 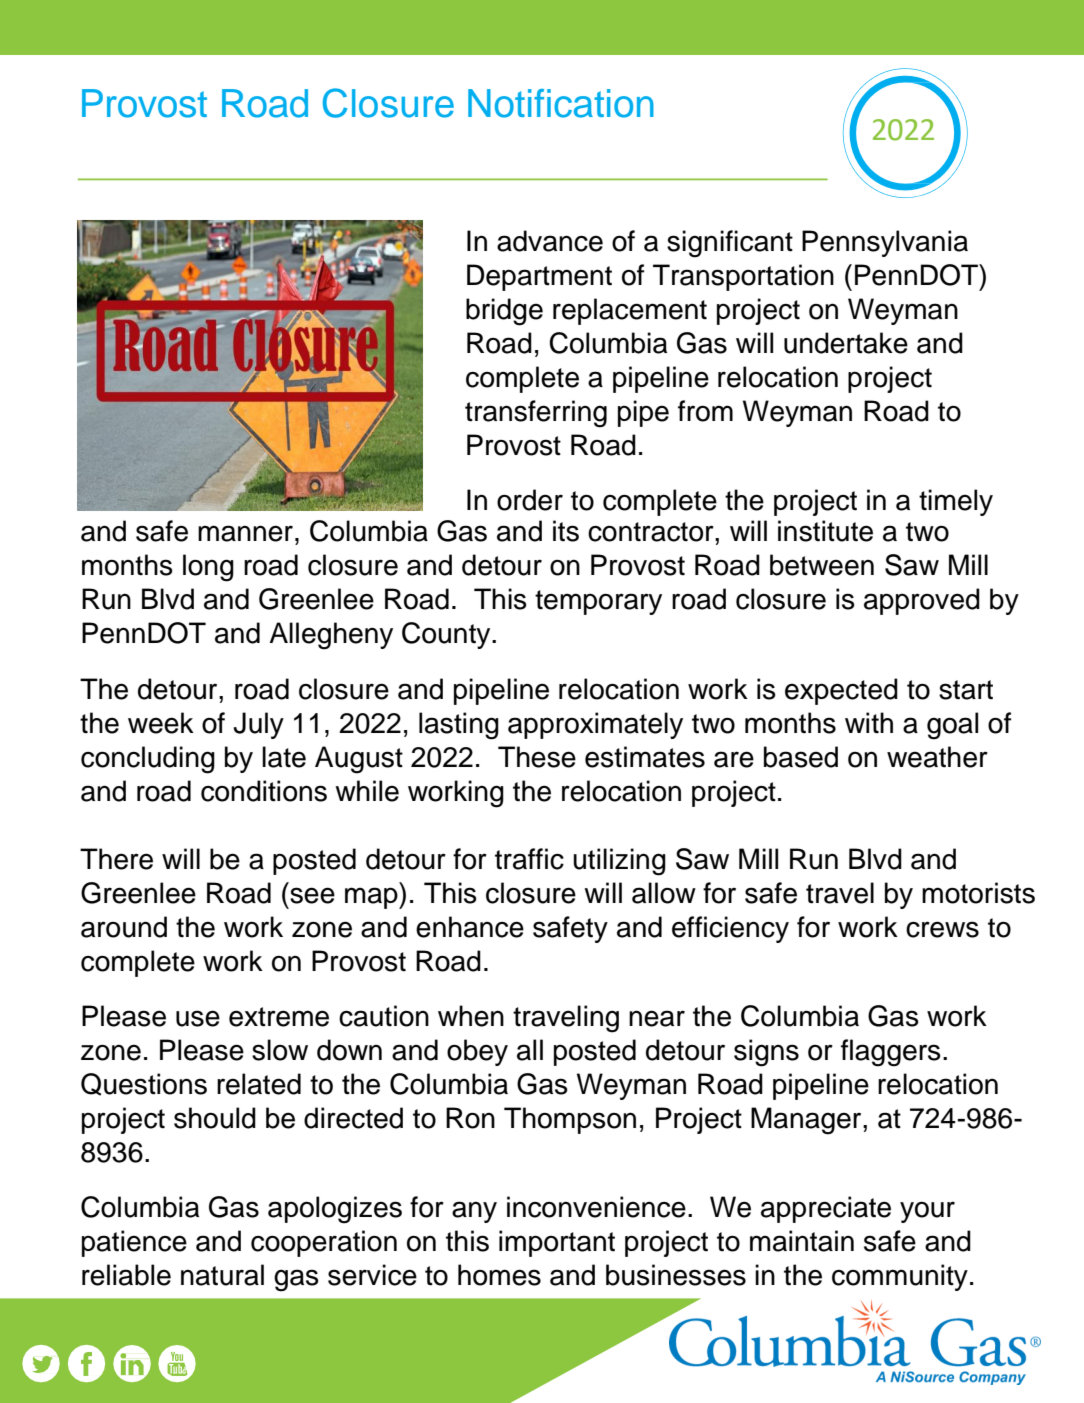 I want to click on crews, so click(x=942, y=929).
